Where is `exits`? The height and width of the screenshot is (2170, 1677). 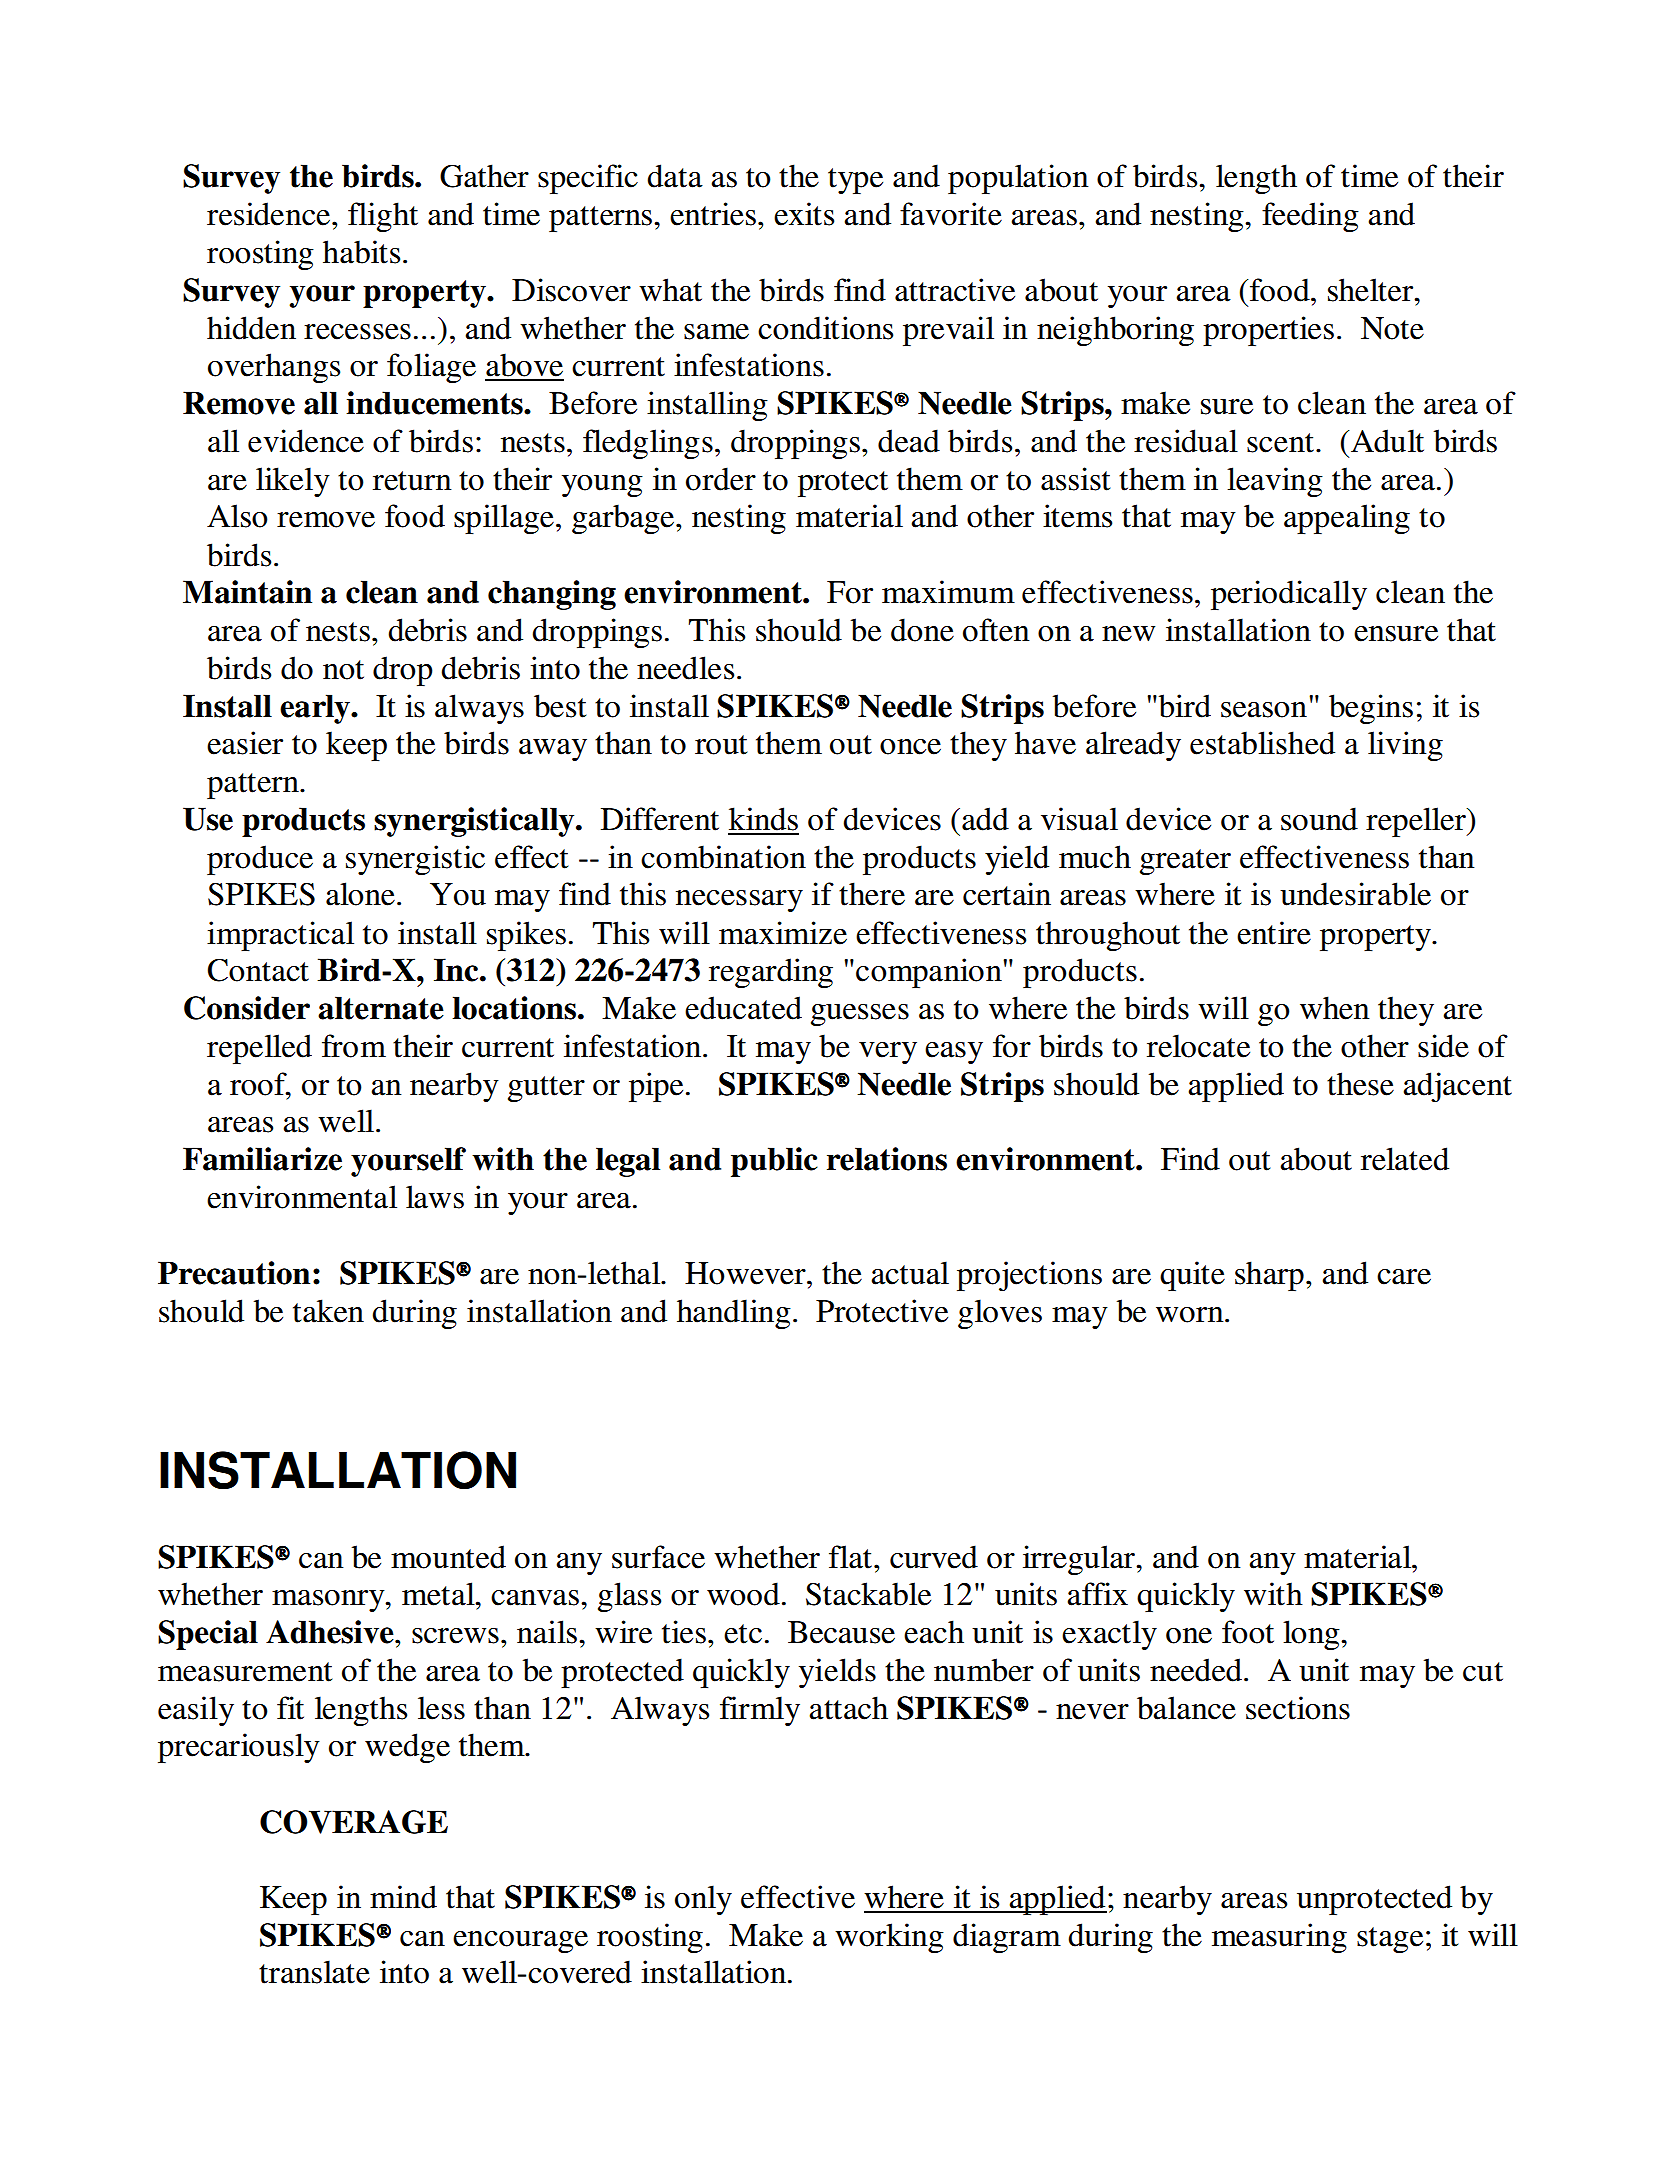 exits is located at coordinates (804, 214).
